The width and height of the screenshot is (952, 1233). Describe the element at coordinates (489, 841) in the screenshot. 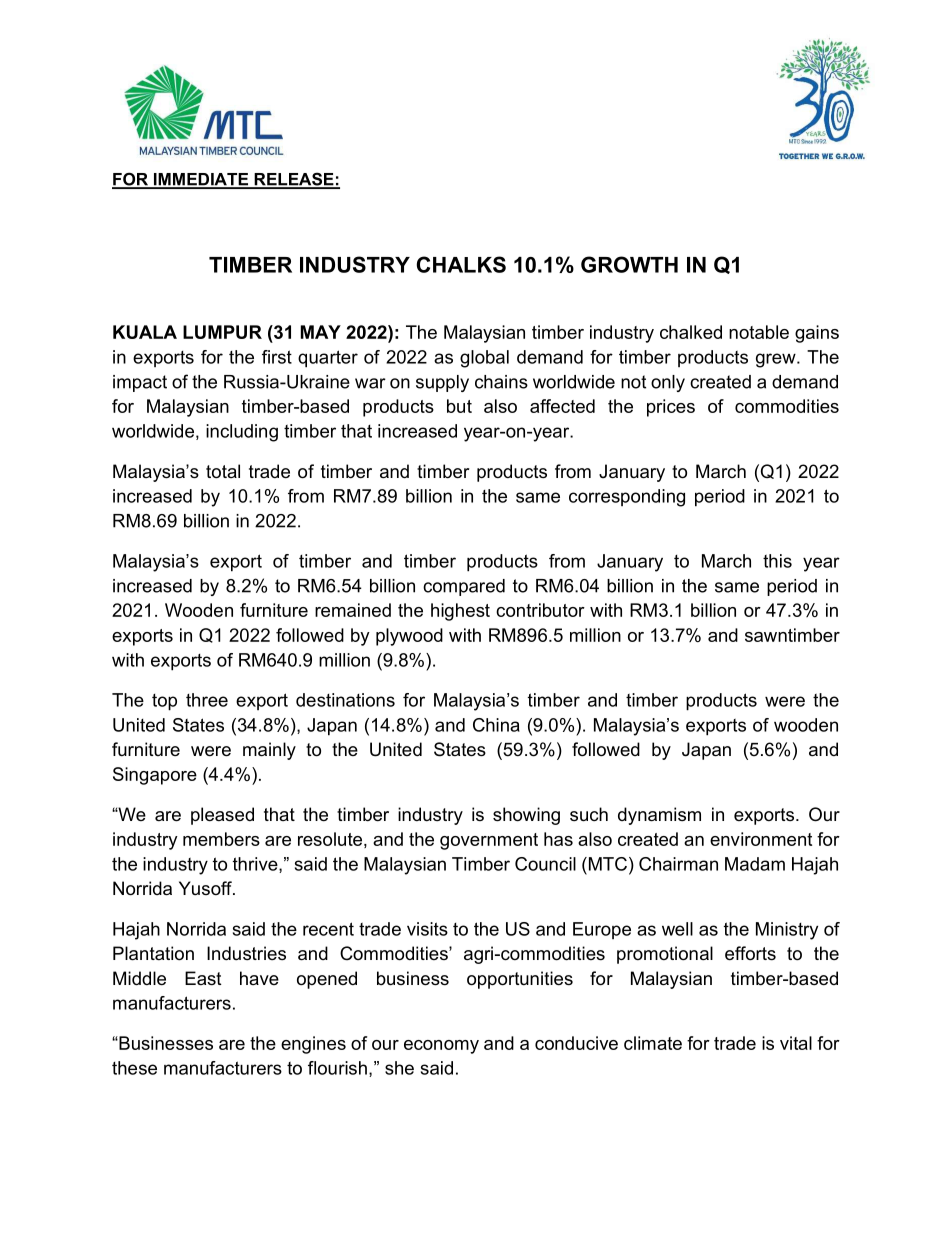

I see `government` at that location.
